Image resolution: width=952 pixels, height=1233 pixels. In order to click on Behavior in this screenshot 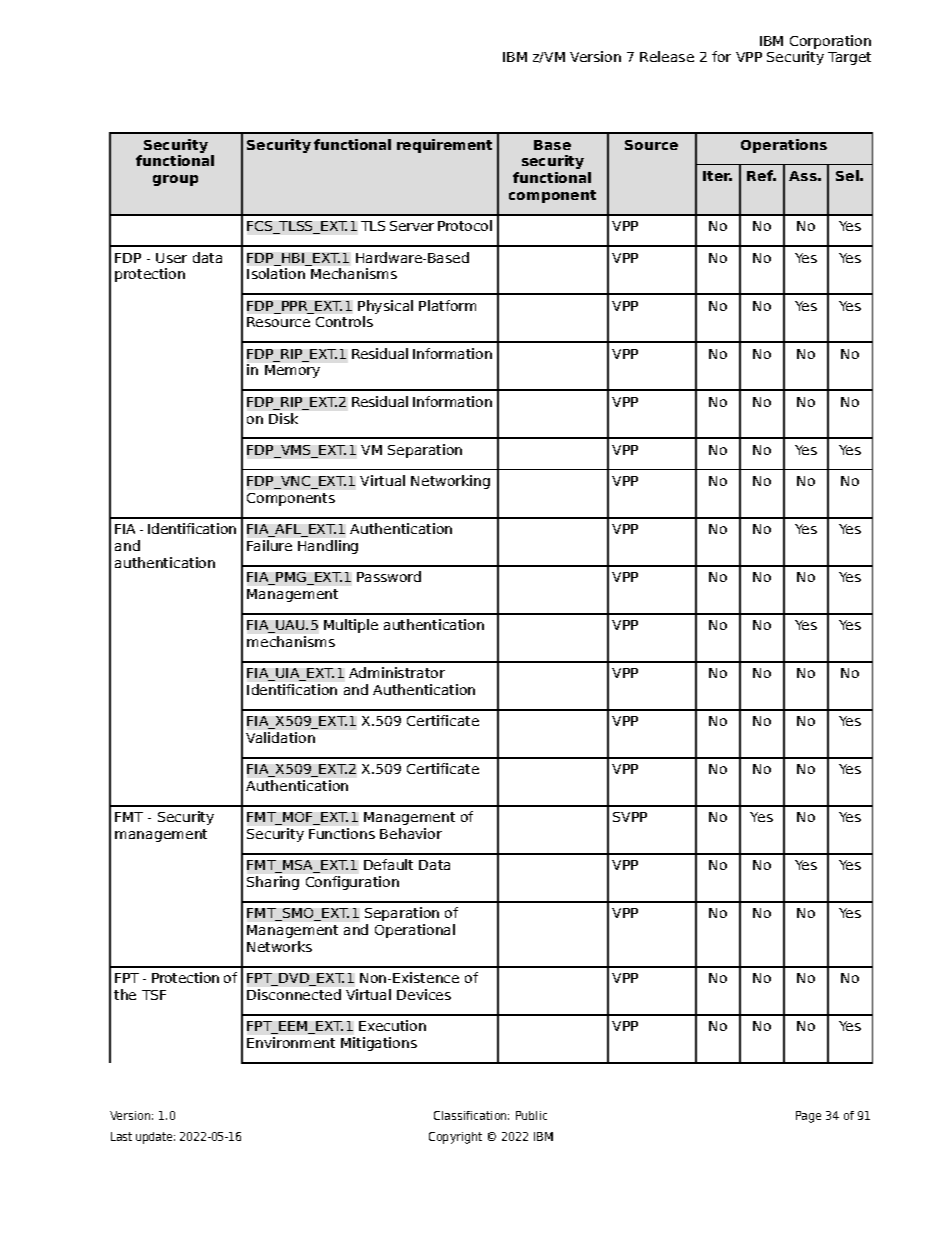, I will do `click(411, 833)`.
